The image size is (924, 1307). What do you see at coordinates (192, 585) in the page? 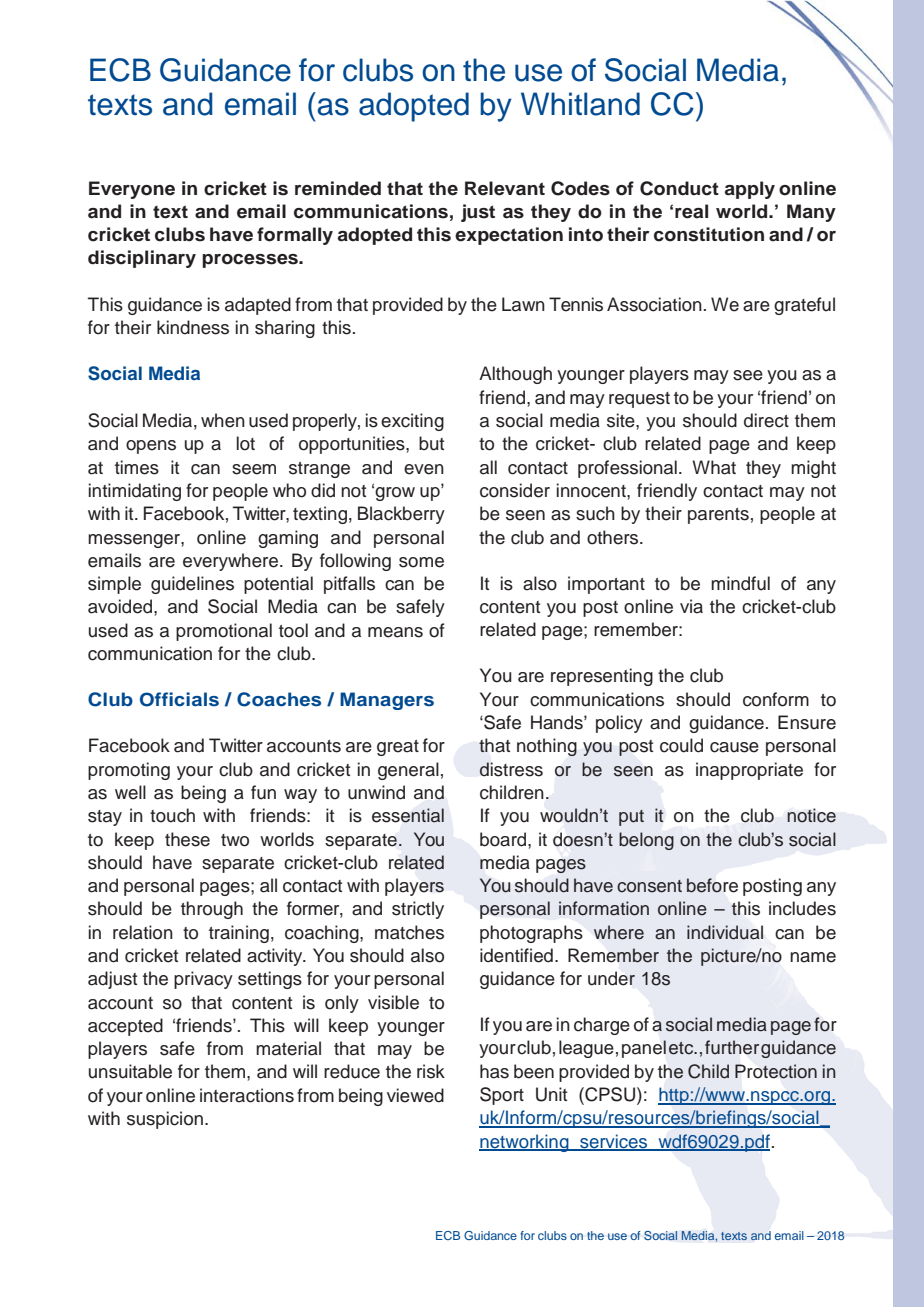
I see `guidelines` at bounding box center [192, 585].
